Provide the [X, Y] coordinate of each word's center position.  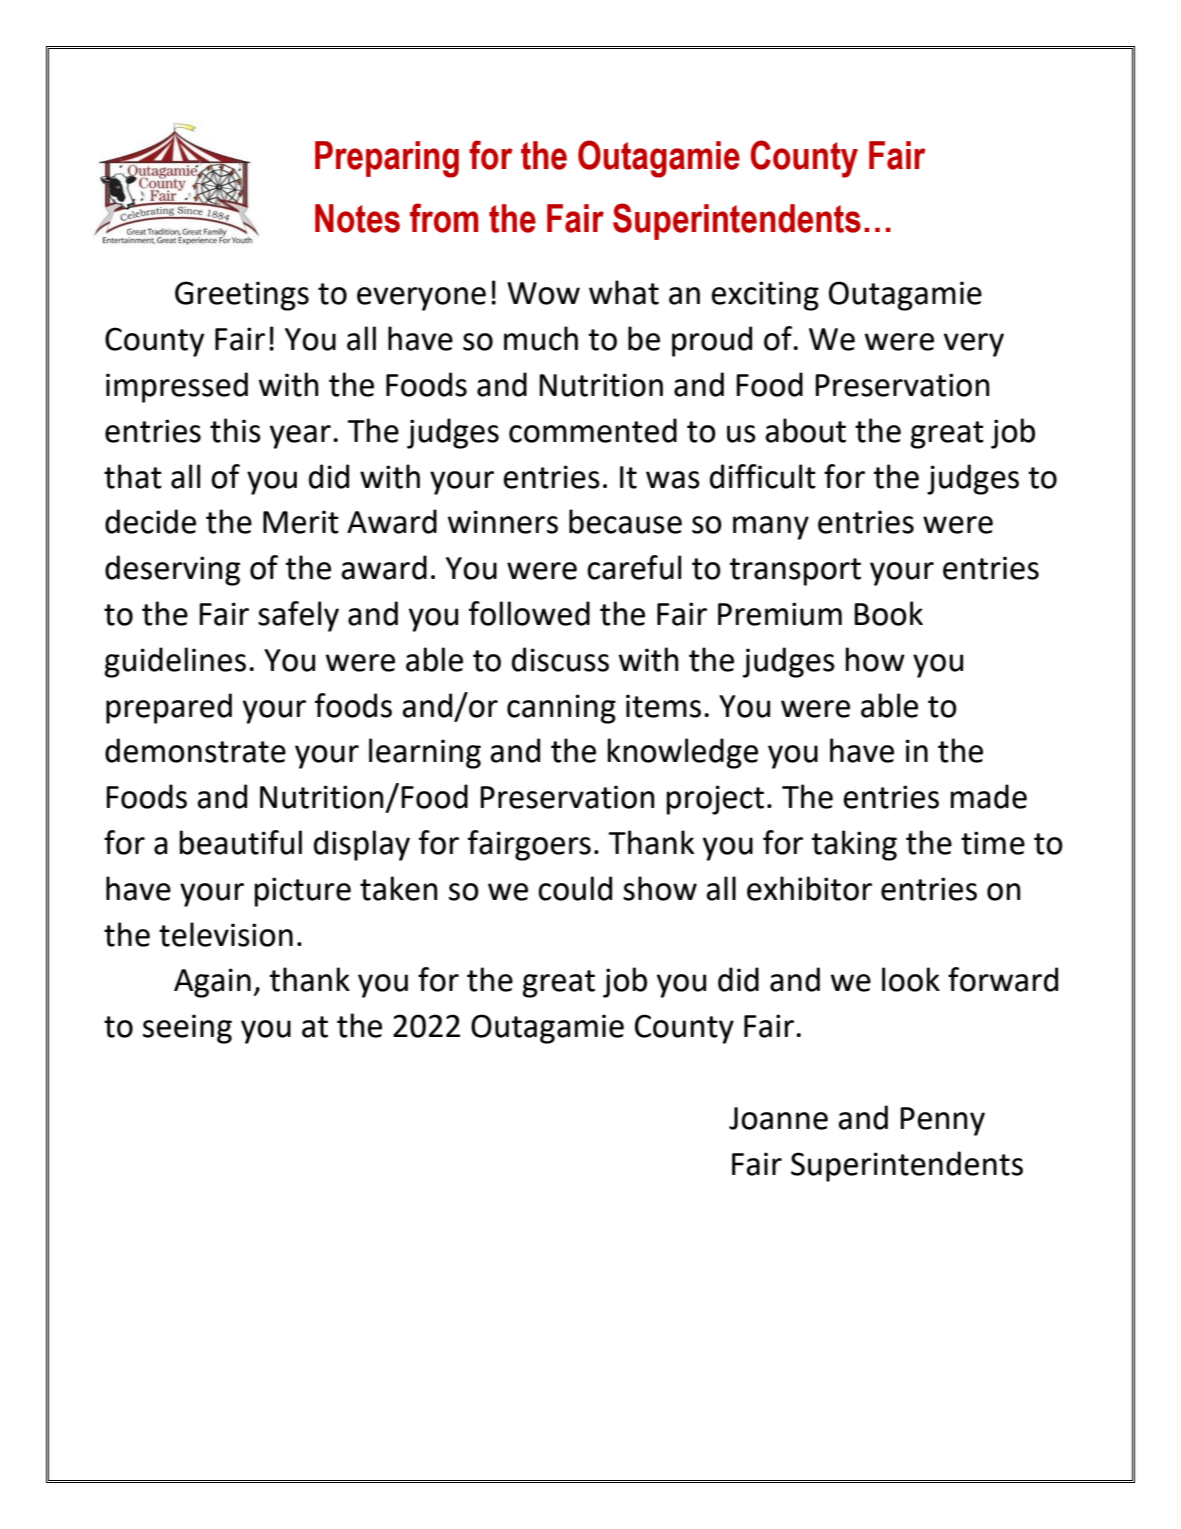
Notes [357, 218]
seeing [187, 1029]
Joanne [778, 1118]
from [444, 218]
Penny [942, 1121]
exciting [765, 296]
